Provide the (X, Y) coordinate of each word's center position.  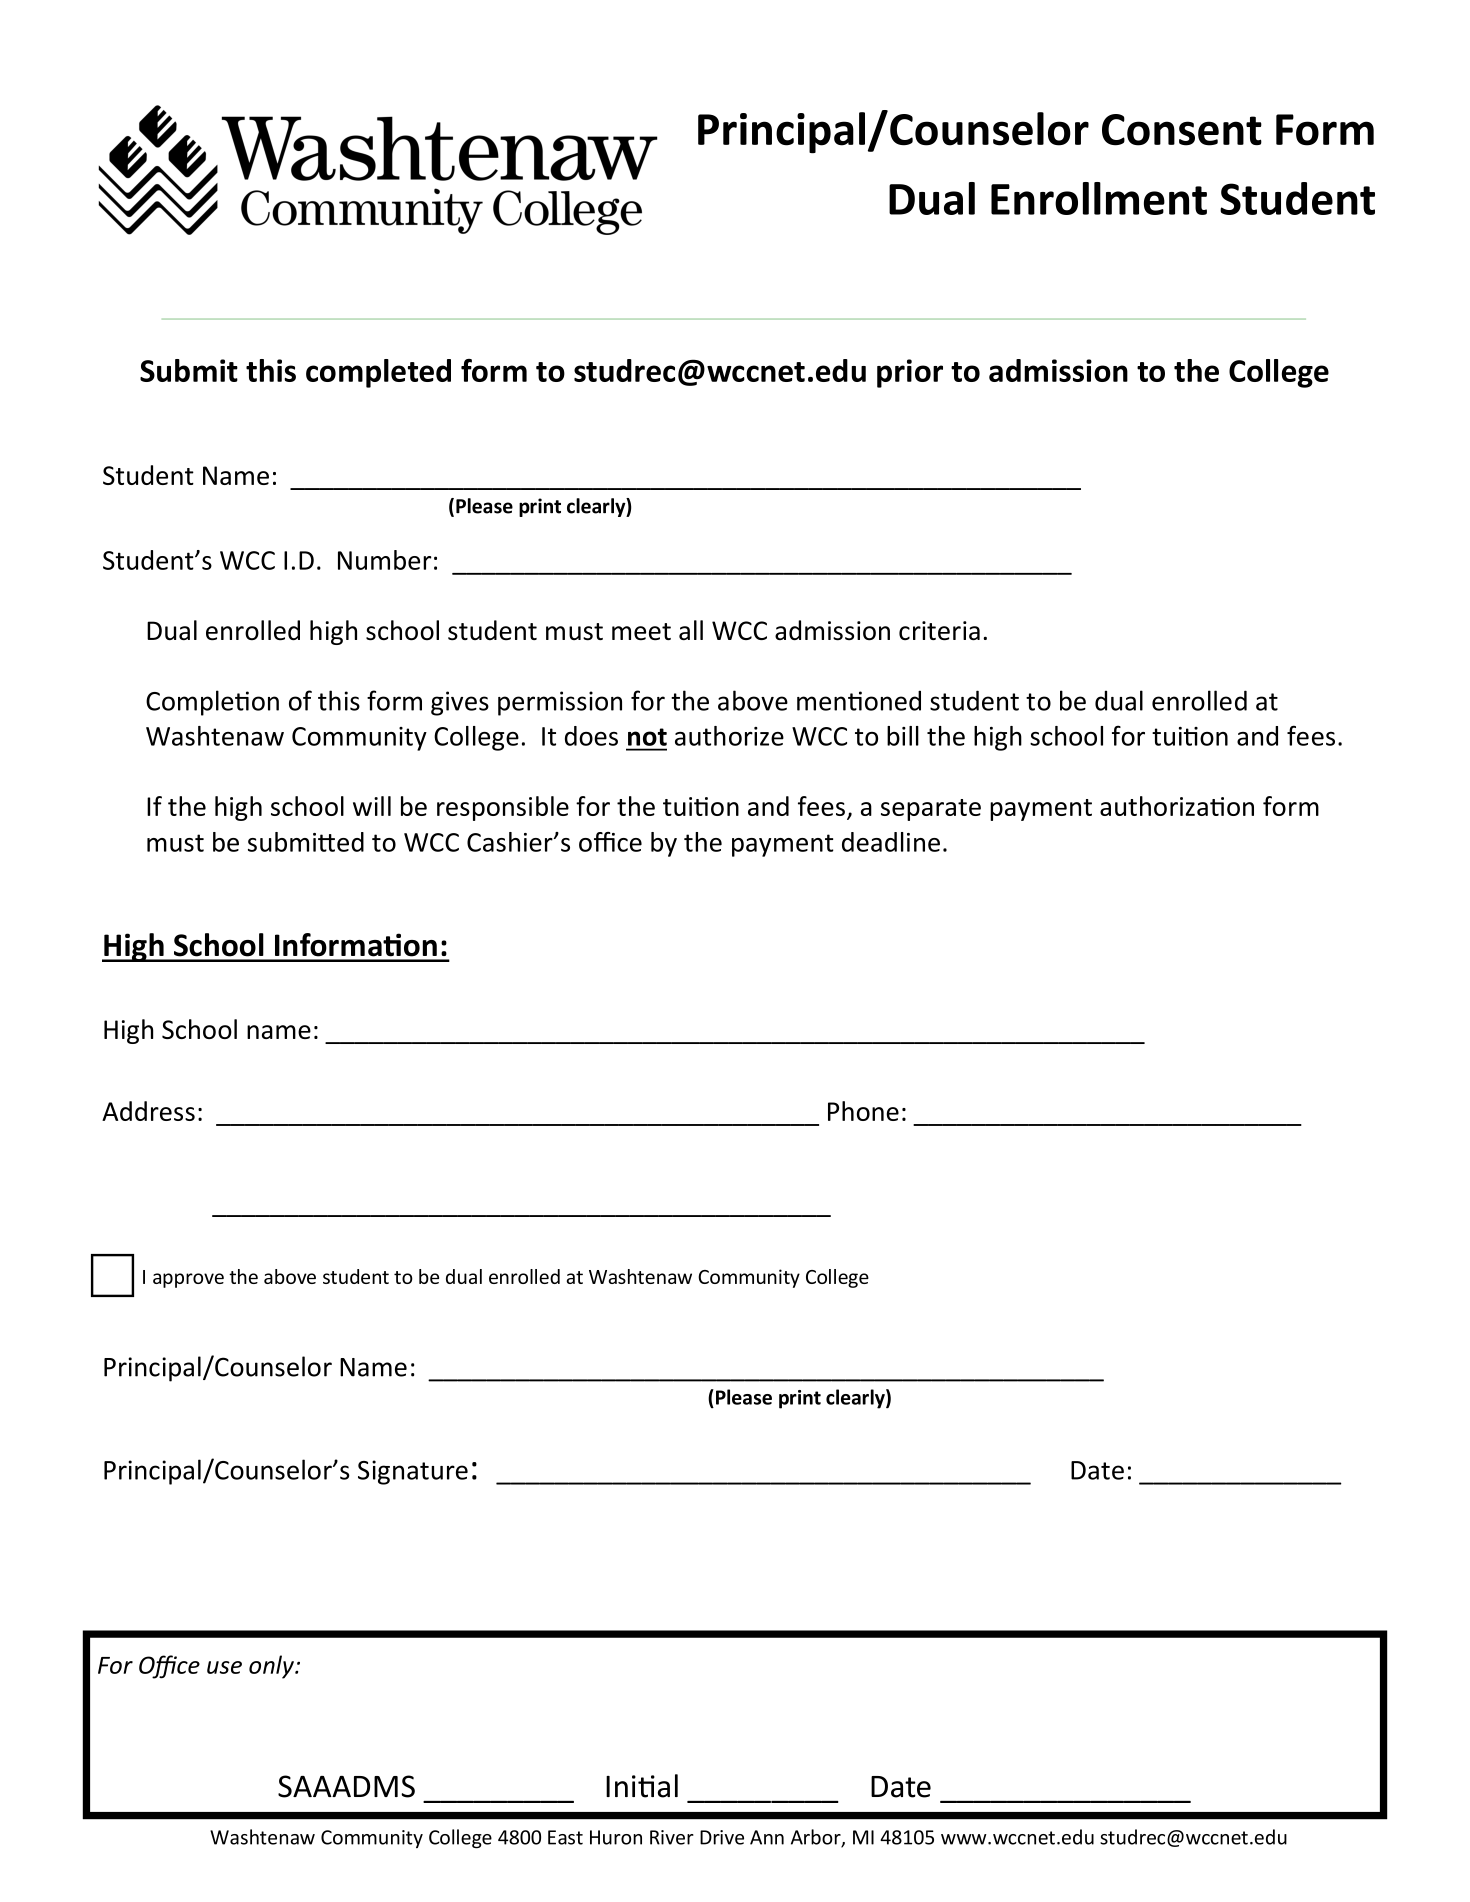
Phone (863, 1111)
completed (378, 373)
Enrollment (1099, 198)
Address (148, 1111)
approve (188, 1280)
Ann (767, 1837)
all (691, 630)
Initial (642, 1786)
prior (910, 373)
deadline (891, 842)
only (272, 1667)
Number (384, 560)
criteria (939, 631)
